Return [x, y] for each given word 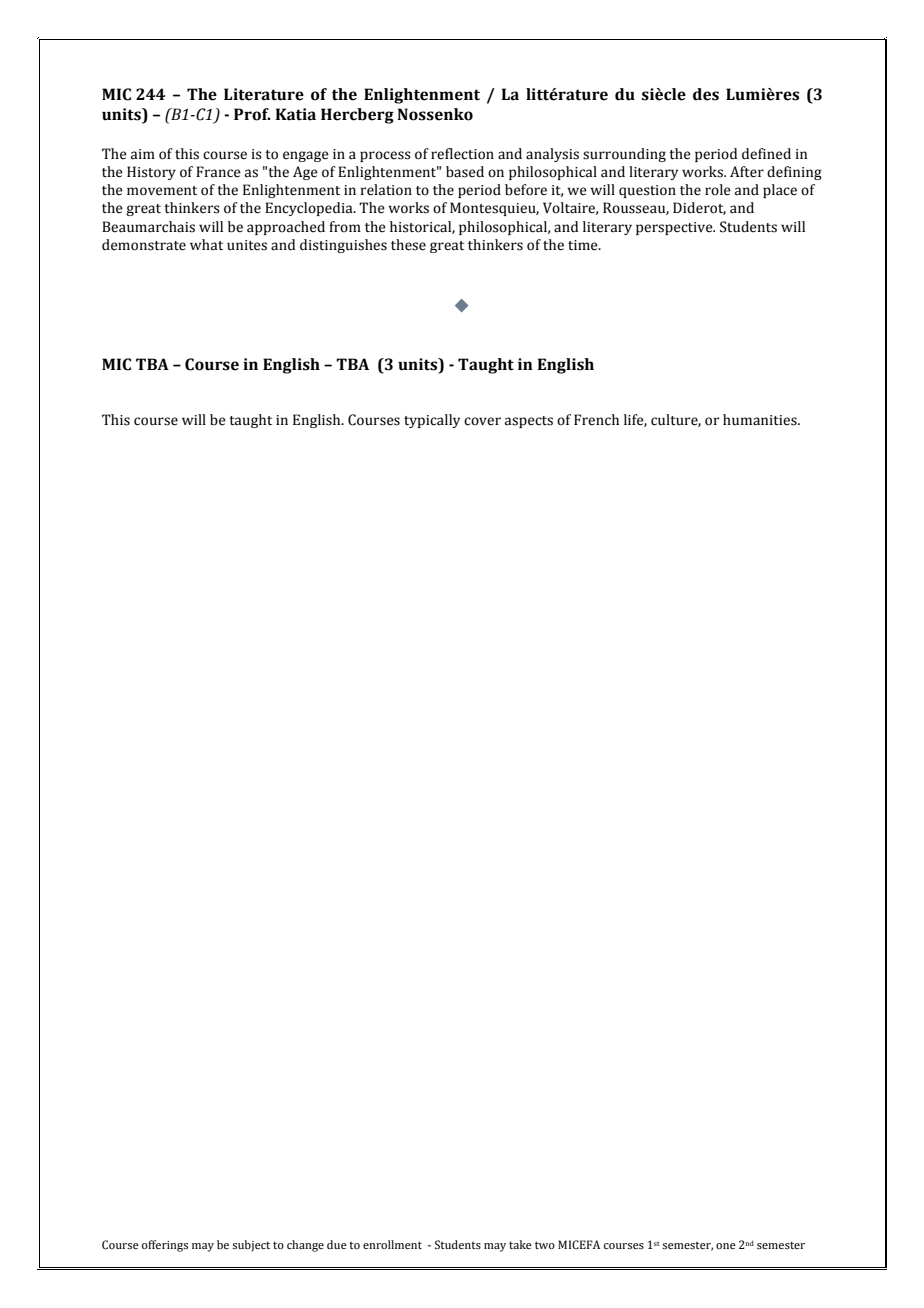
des [706, 94]
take [520, 1244]
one [726, 1246]
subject [251, 1246]
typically [432, 421]
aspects [529, 422]
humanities [761, 420]
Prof [252, 114]
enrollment [392, 1244]
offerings [165, 1246]
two [545, 1245]
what [206, 245]
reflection [462, 154]
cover [482, 421]
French [596, 420]
